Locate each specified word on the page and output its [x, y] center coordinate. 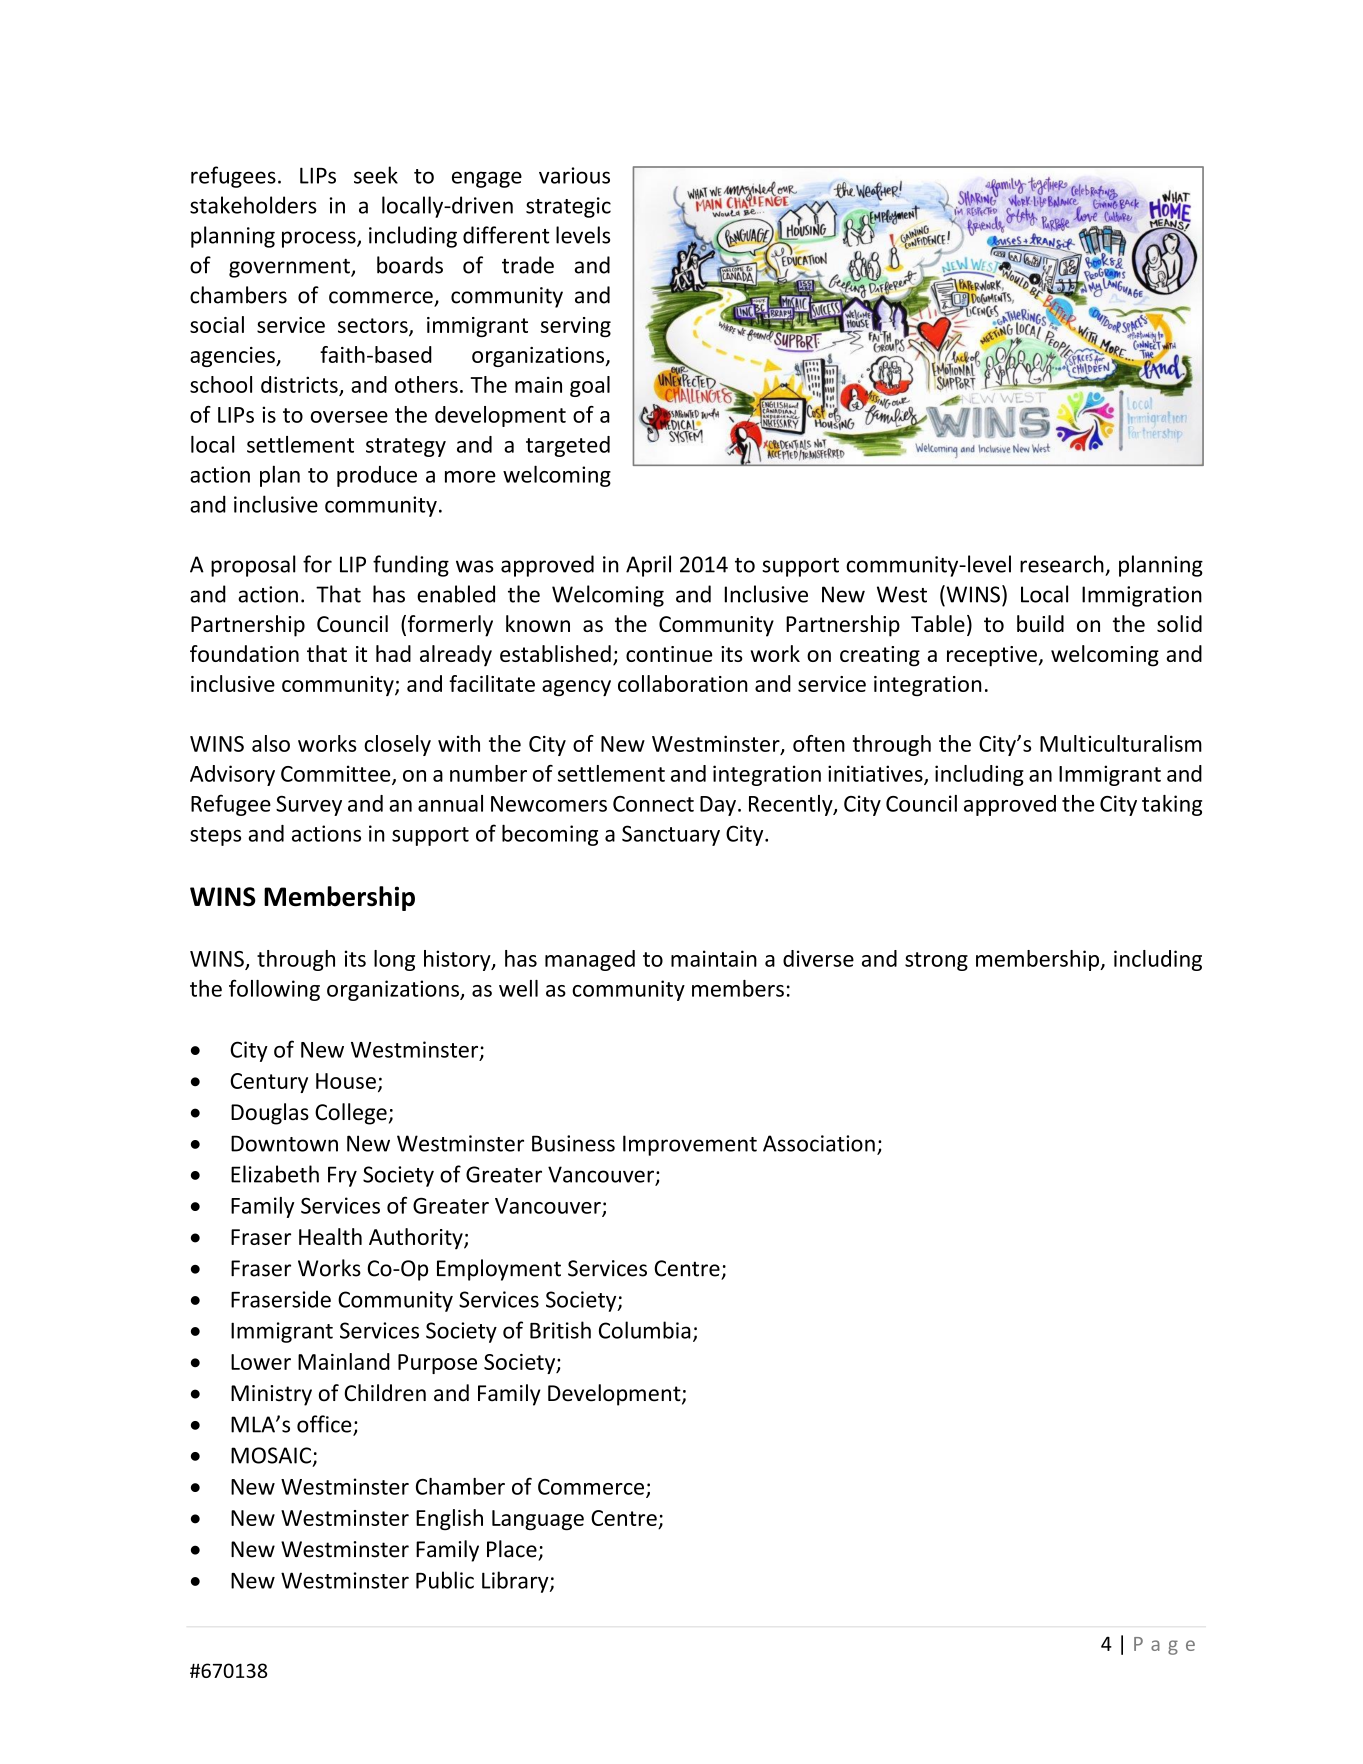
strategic [568, 207]
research [1062, 564]
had [393, 653]
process [320, 239]
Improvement [690, 1145]
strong [936, 961]
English [449, 1519]
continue [669, 654]
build [1040, 623]
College [351, 1114]
